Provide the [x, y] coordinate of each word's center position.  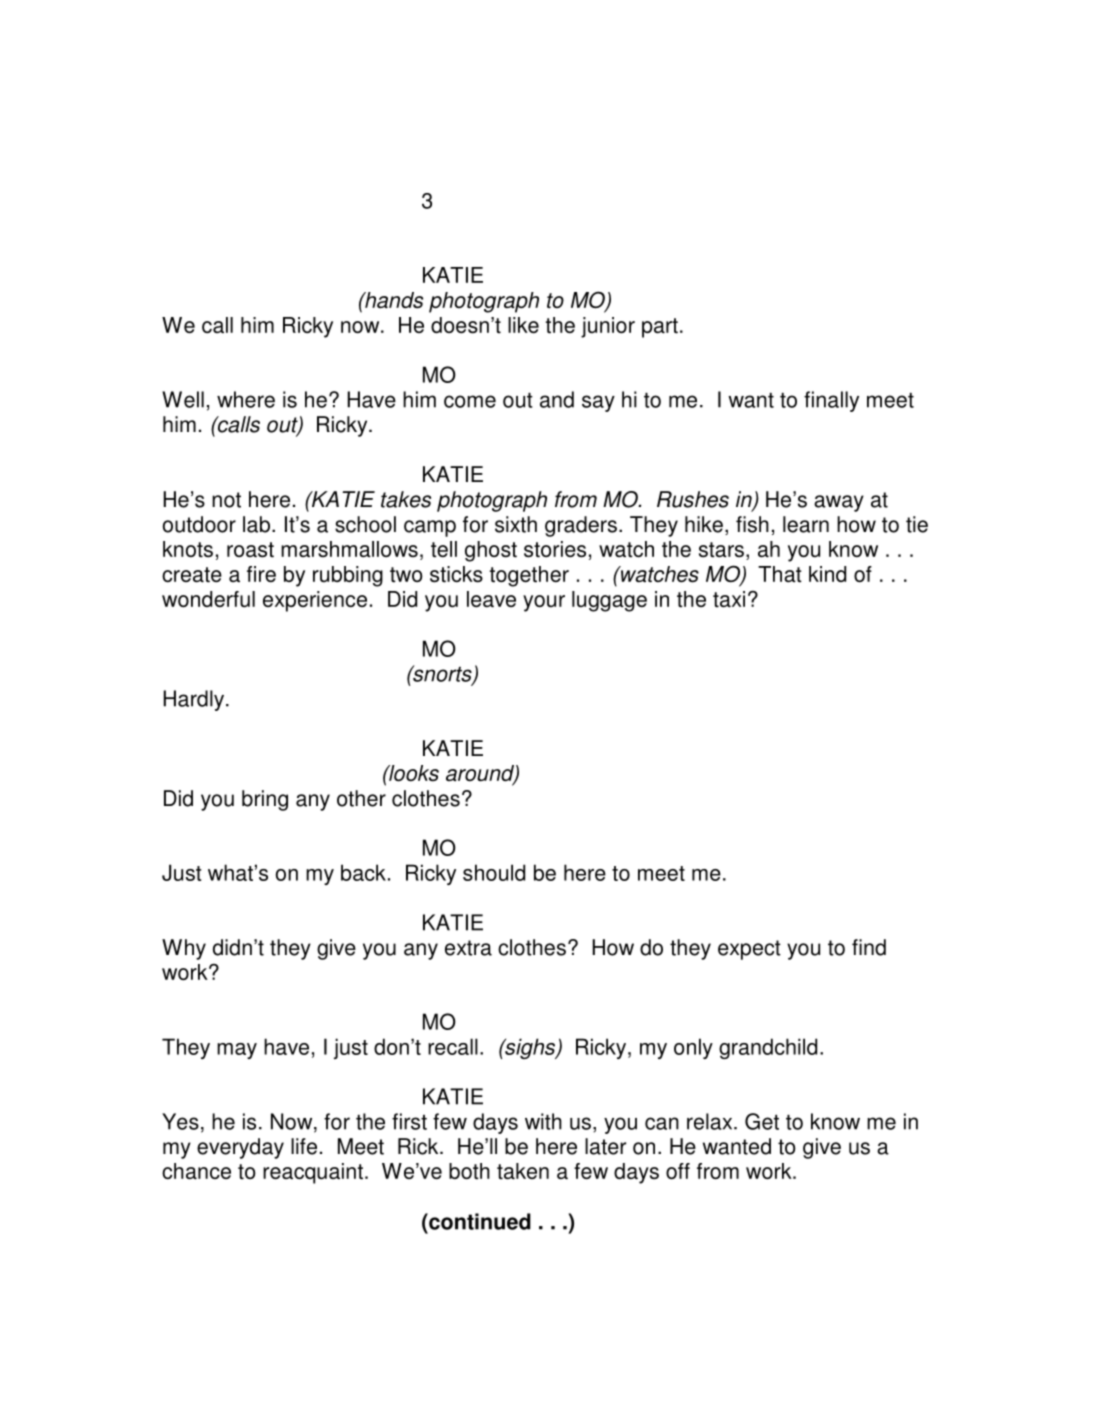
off [678, 1171]
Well [183, 399]
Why [184, 949]
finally [831, 401]
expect [749, 950]
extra [468, 948]
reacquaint [313, 1173]
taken [523, 1171]
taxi [729, 599]
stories [555, 549]
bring [265, 800]
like [523, 325]
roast [250, 550]
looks [413, 773]
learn [806, 524]
